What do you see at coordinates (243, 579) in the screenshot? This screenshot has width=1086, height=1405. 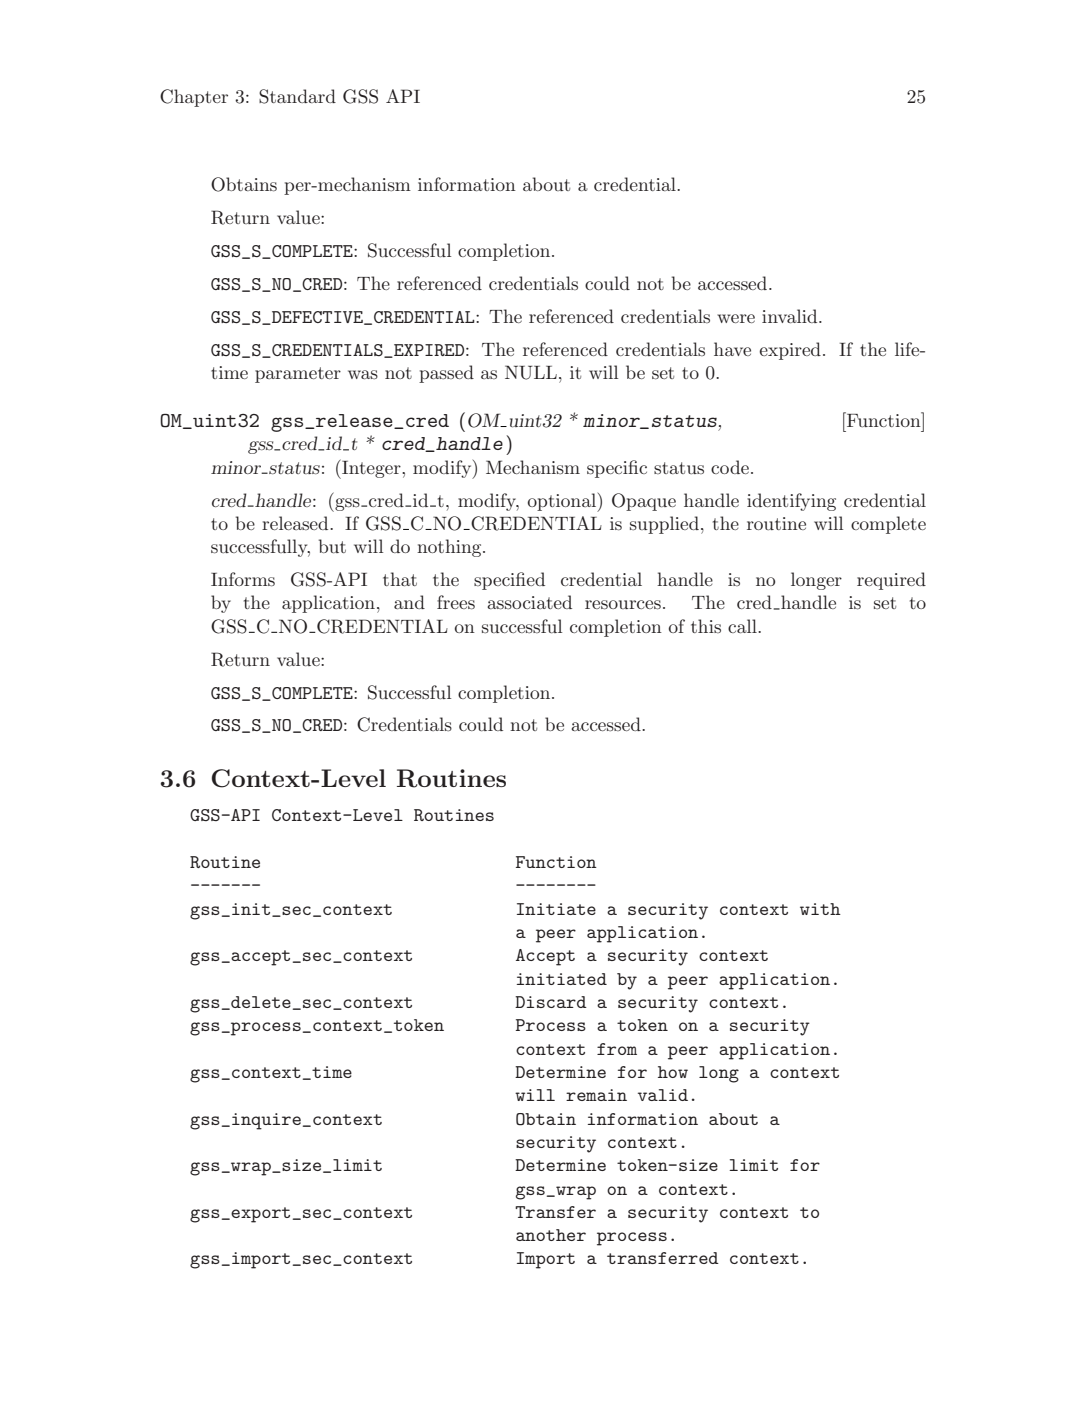 I see `Informs` at bounding box center [243, 579].
